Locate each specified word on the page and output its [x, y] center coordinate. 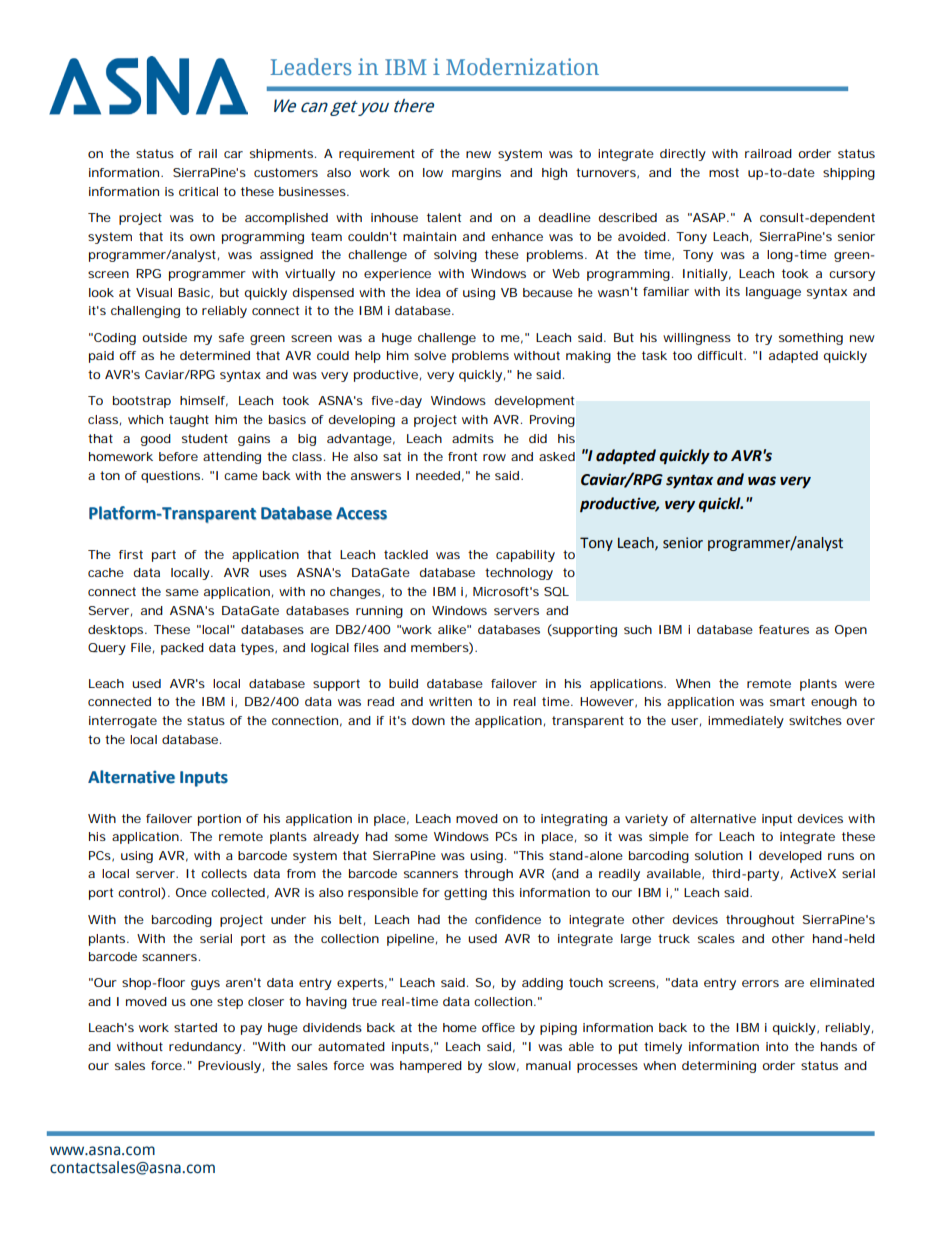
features [784, 629]
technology [519, 574]
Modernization [522, 66]
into [777, 1046]
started [195, 1027]
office [498, 1027]
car [233, 154]
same [182, 592]
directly [683, 155]
